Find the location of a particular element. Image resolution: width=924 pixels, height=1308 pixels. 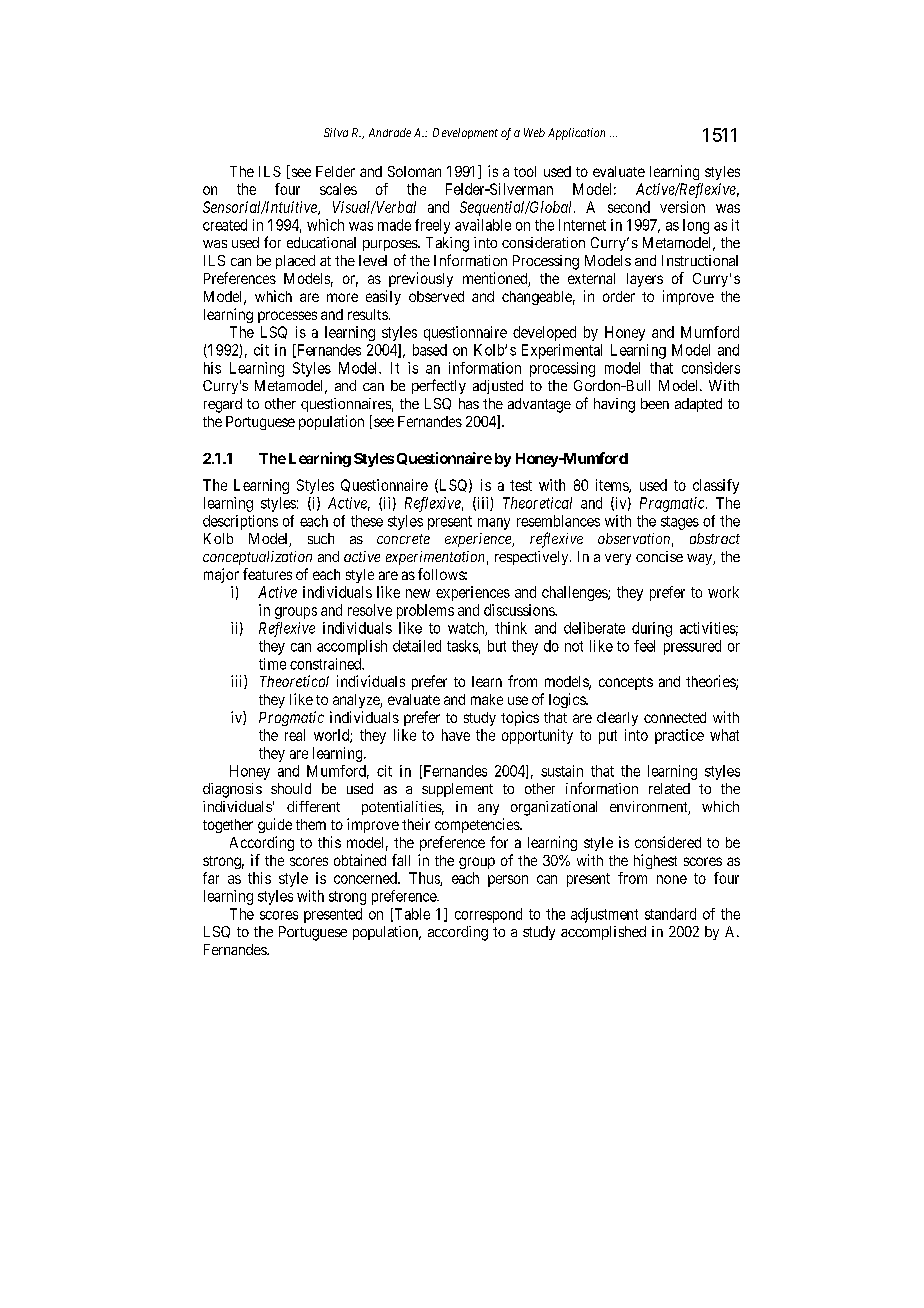

correspond is located at coordinates (488, 915).
